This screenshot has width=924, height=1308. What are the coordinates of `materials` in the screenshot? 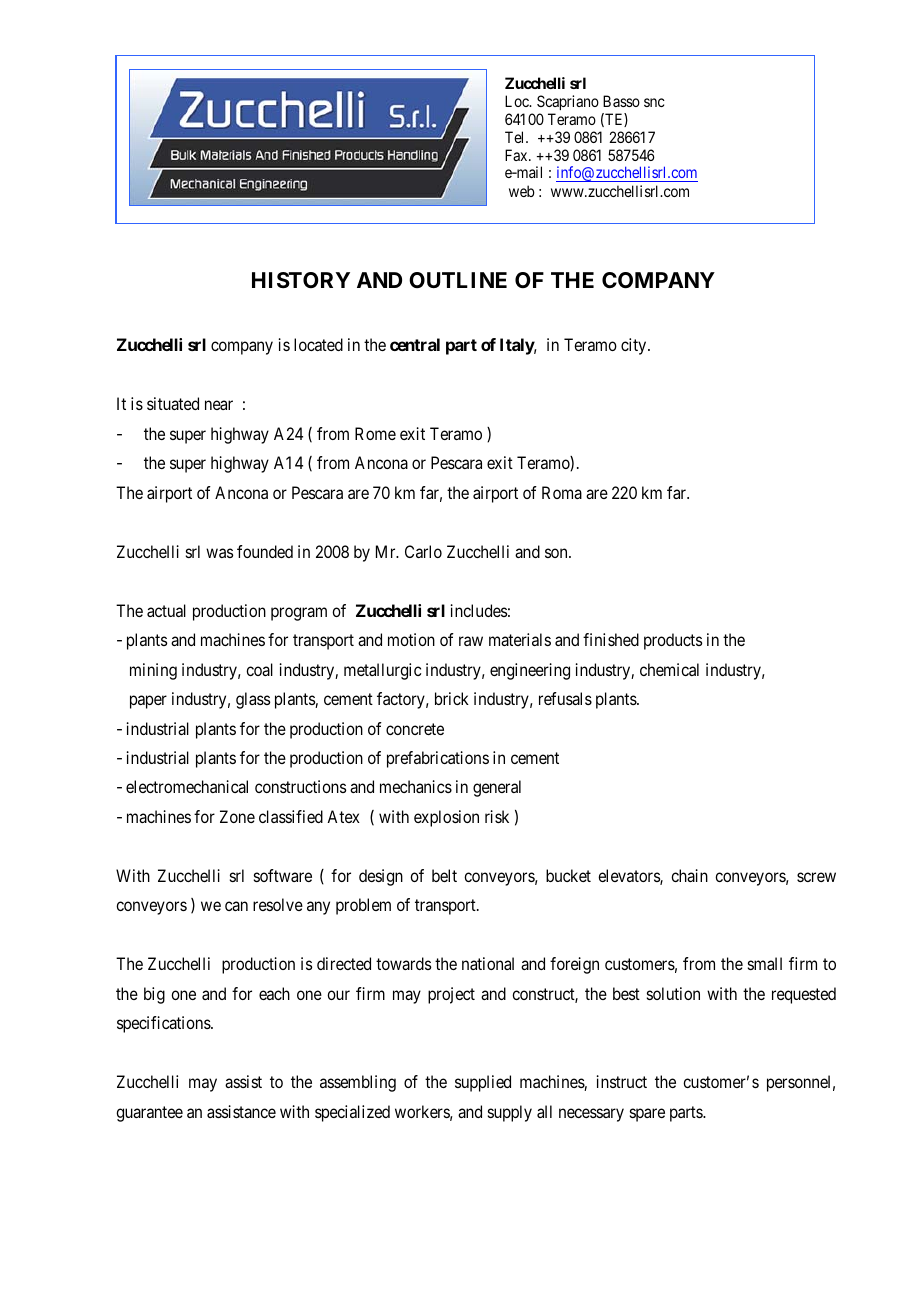 It's located at (520, 639).
